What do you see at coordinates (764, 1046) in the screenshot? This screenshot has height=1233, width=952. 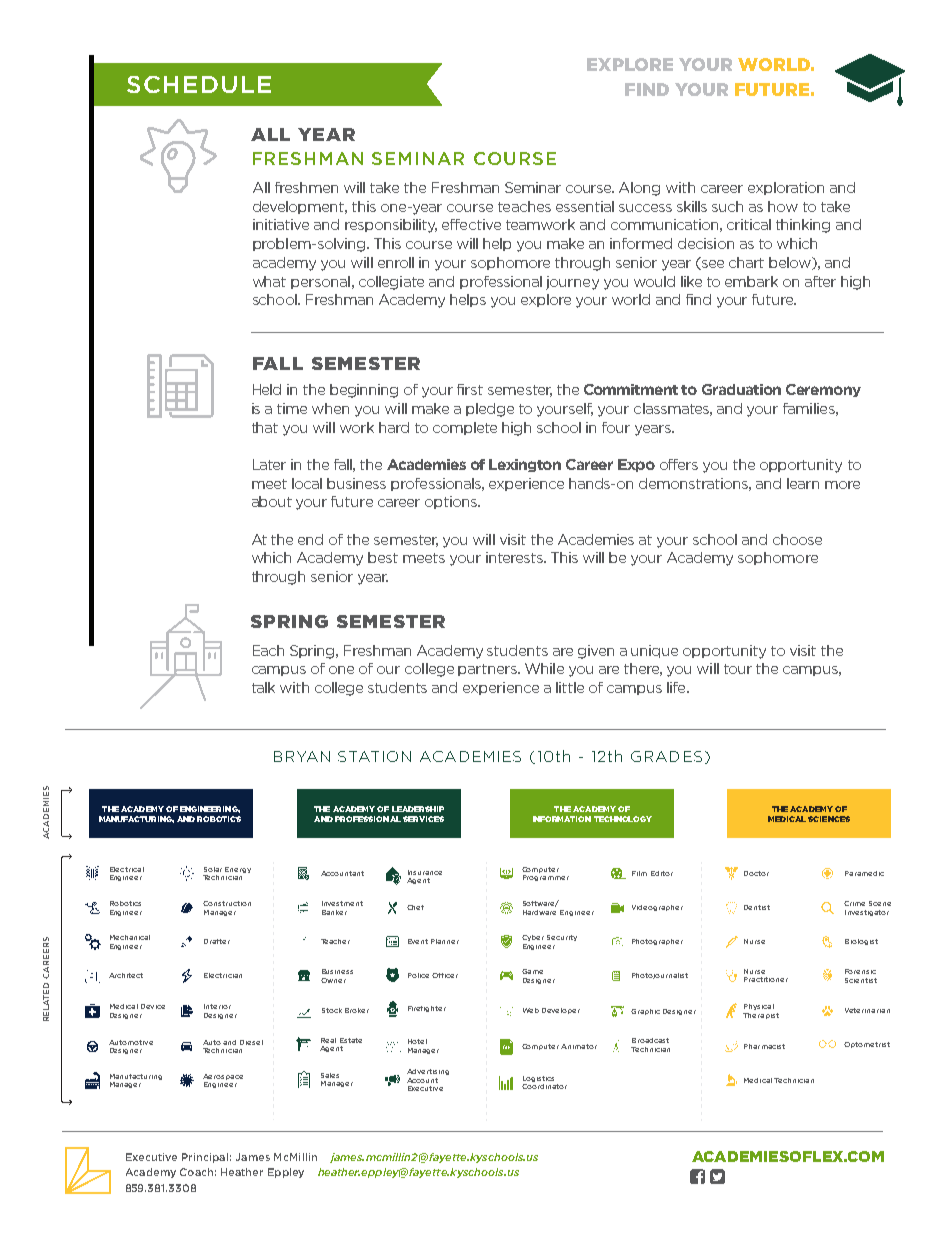 I see `Pharmacist` at bounding box center [764, 1046].
